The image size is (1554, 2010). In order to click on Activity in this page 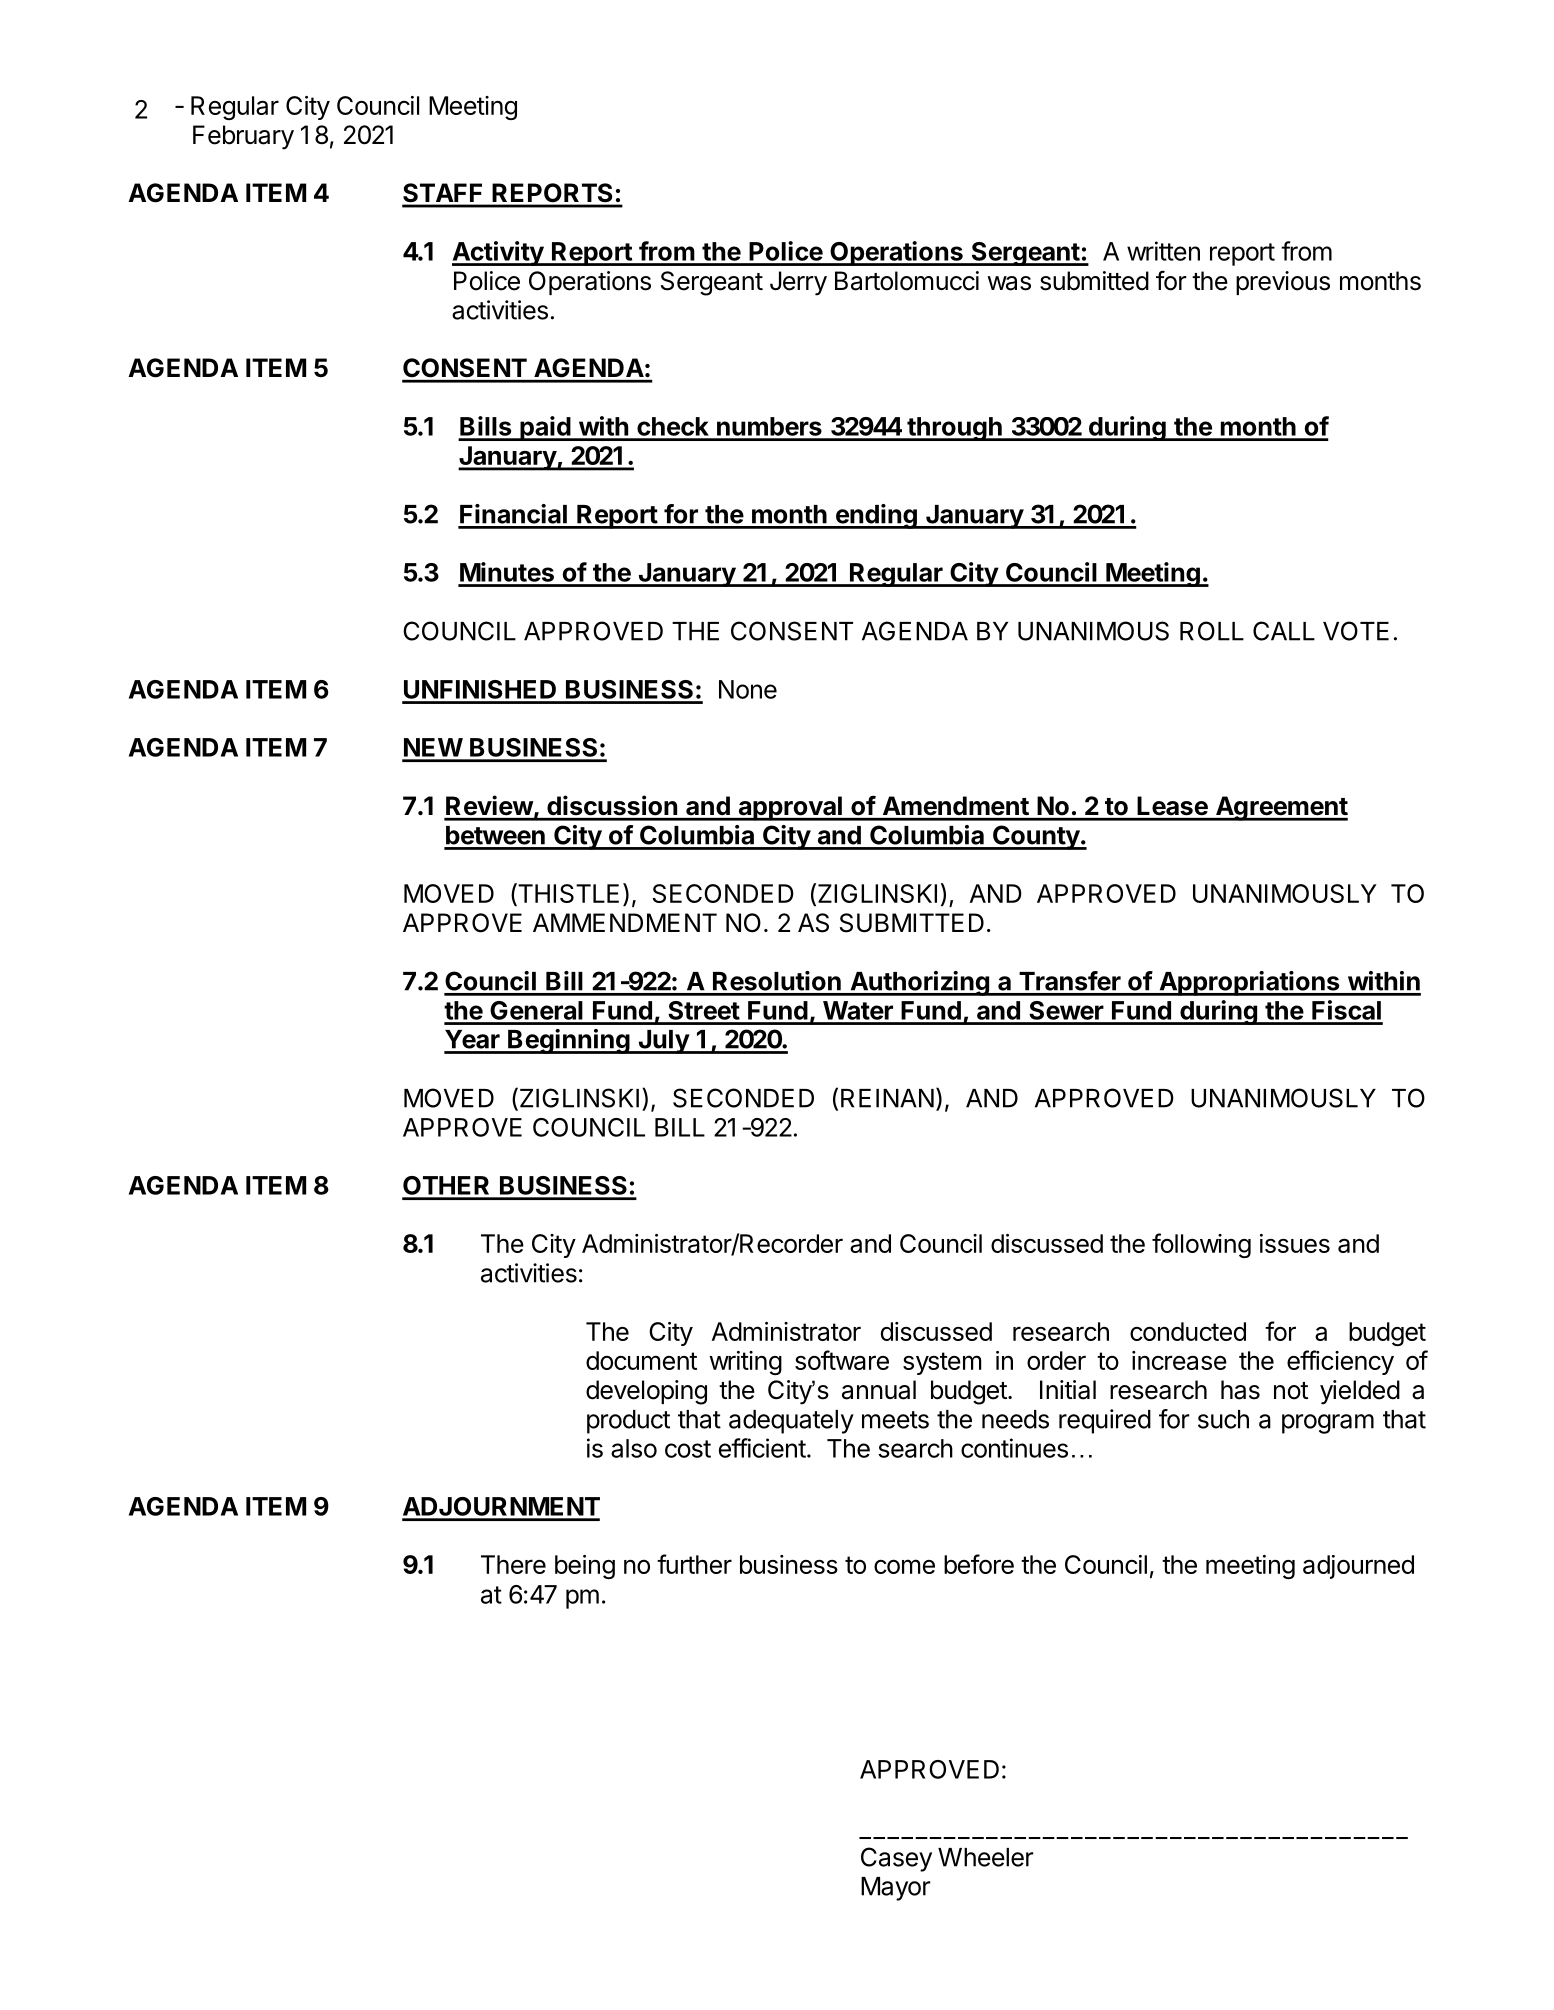, I will do `click(498, 253)`.
